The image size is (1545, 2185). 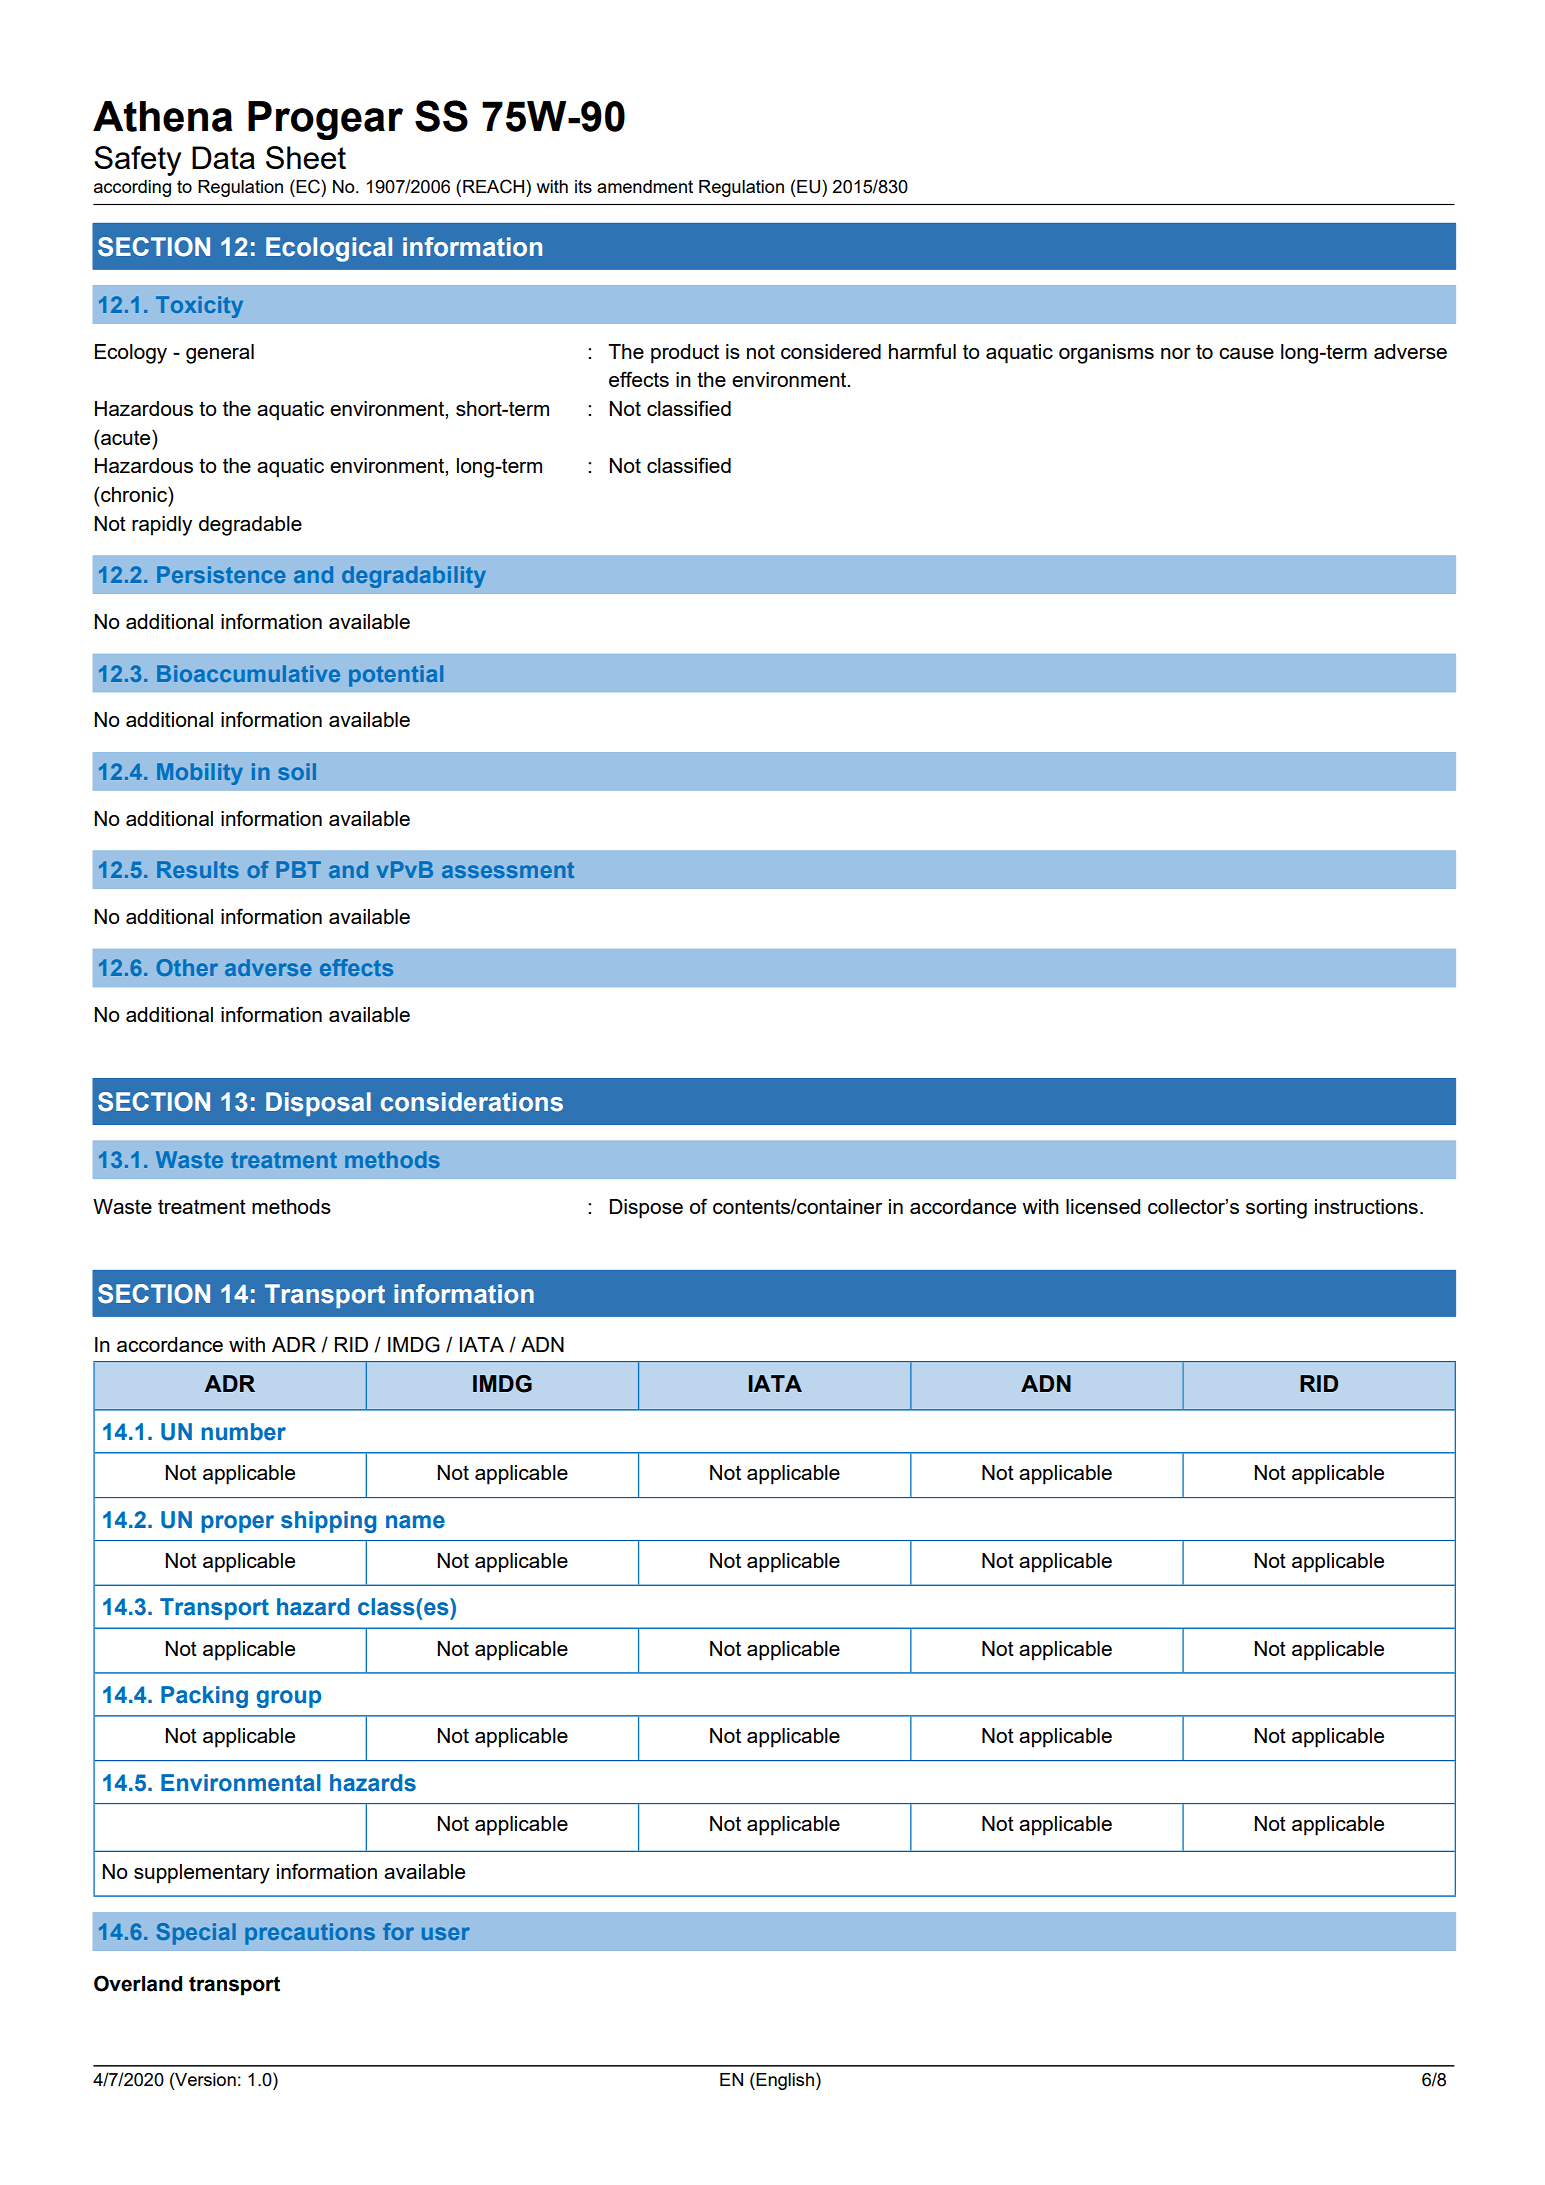 What do you see at coordinates (415, 1522) in the page?
I see `name` at bounding box center [415, 1522].
